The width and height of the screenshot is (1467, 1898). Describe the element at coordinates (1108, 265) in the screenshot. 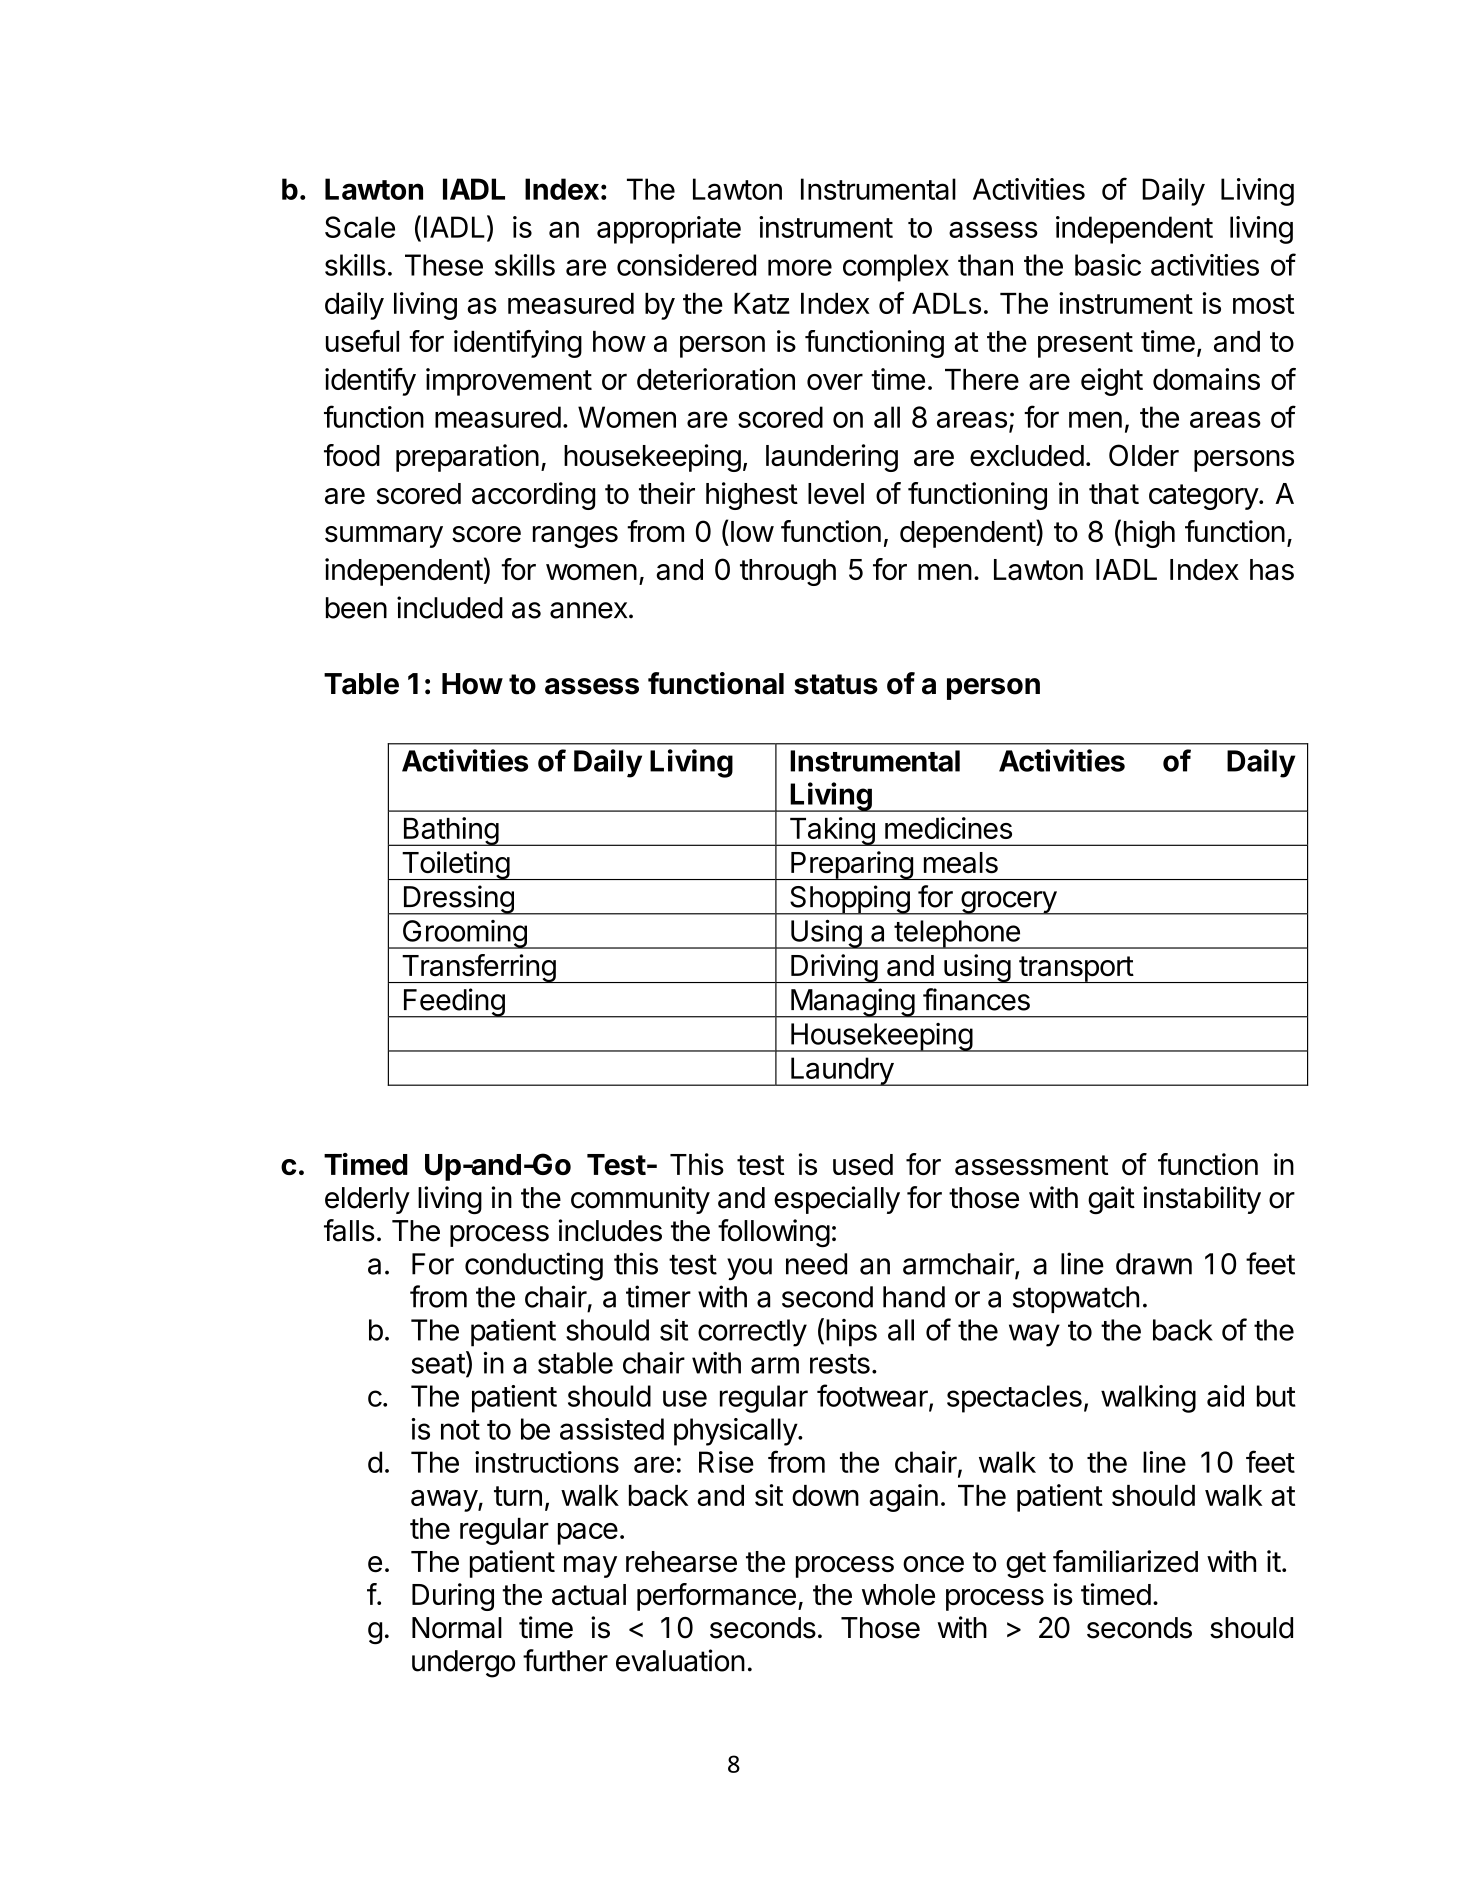

I see `basic` at that location.
